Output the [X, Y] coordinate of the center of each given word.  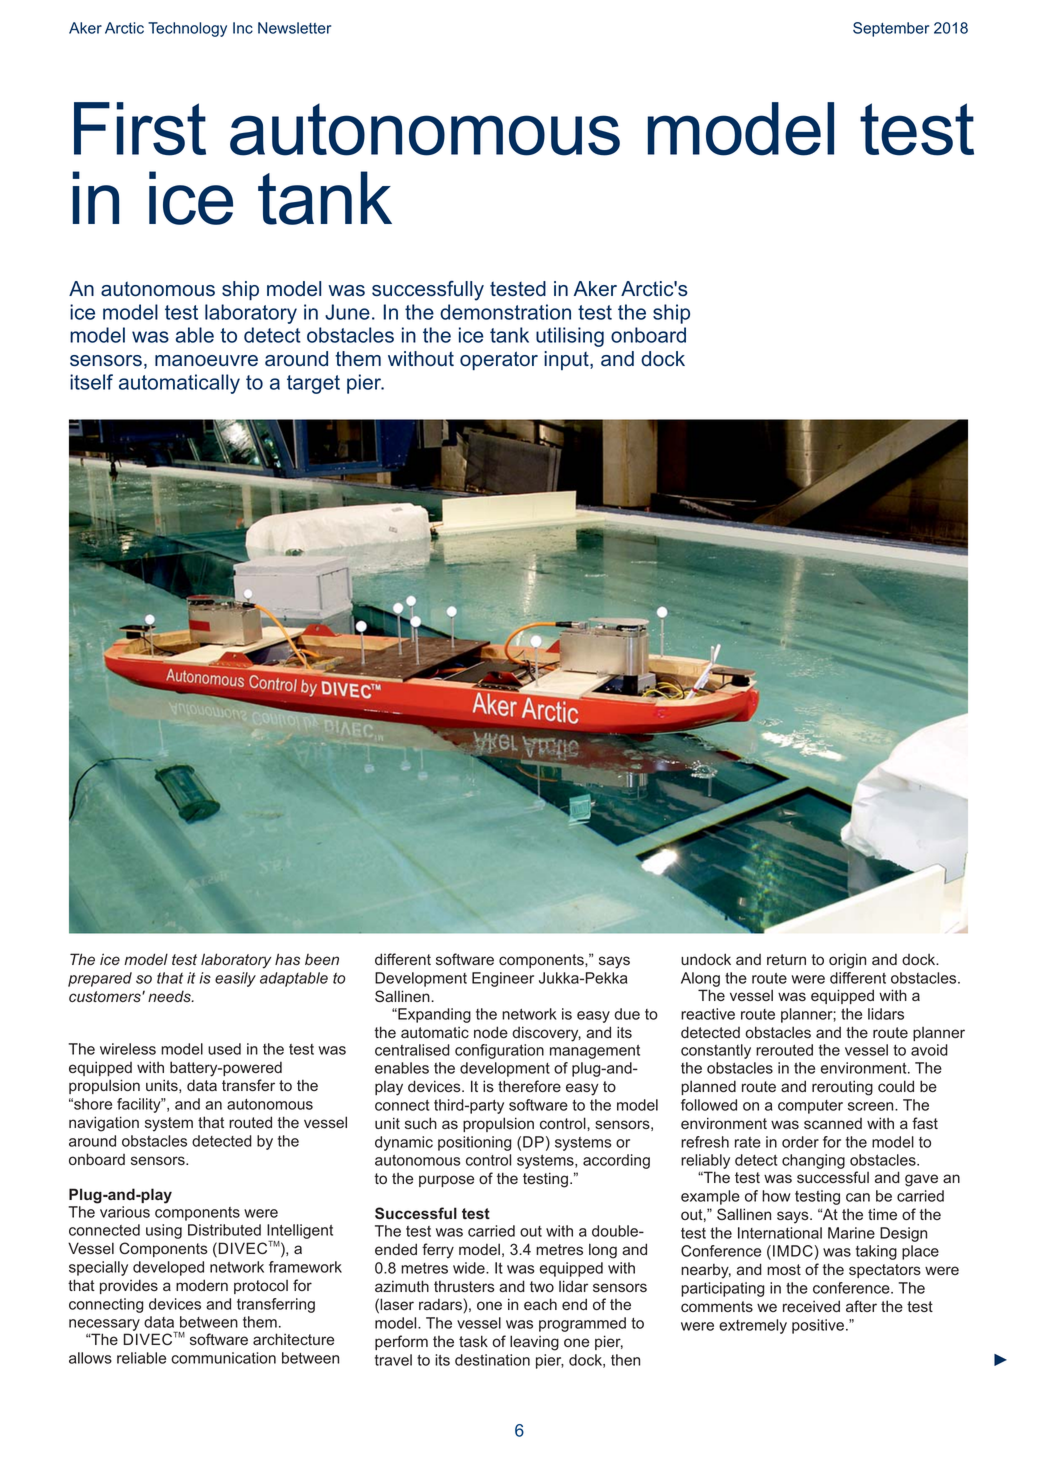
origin [847, 961]
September [891, 29]
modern [202, 1285]
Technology [187, 29]
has [287, 959]
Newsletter [294, 28]
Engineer [503, 979]
